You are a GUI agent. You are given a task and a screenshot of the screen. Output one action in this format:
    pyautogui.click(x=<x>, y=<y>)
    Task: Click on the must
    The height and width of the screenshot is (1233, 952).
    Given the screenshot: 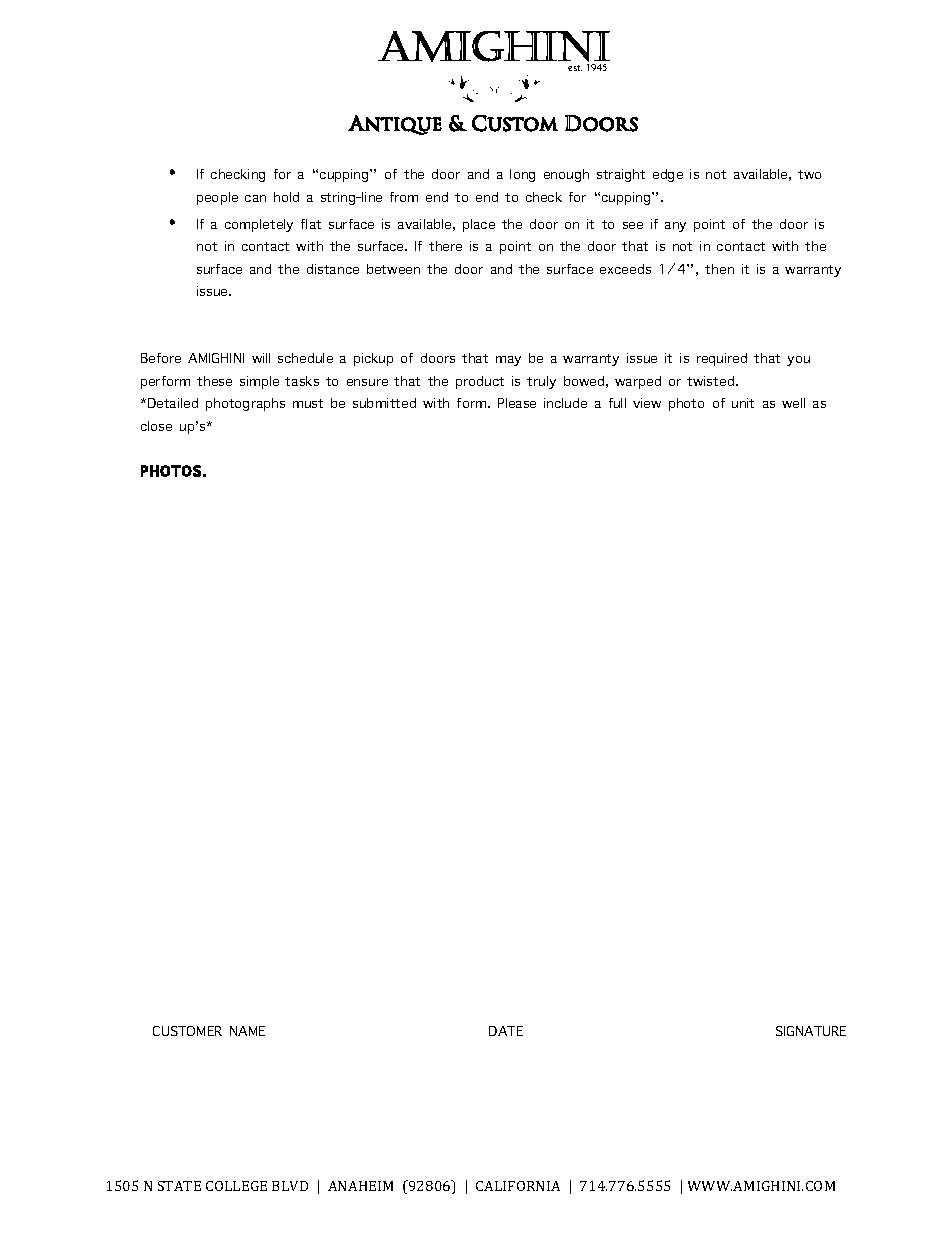 What is the action you would take?
    pyautogui.click(x=308, y=403)
